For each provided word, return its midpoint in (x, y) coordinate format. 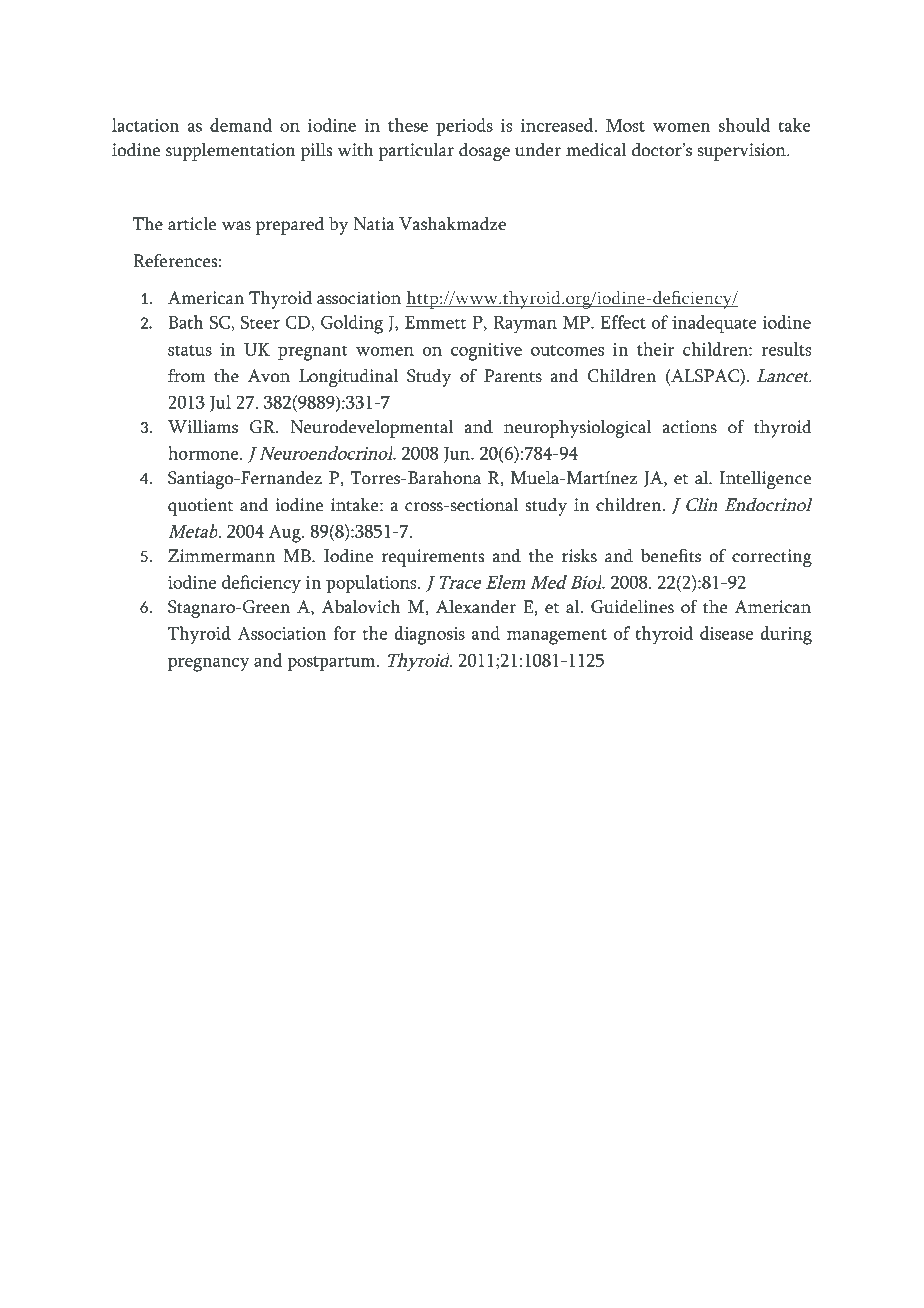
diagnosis (429, 635)
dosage (484, 152)
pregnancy (209, 665)
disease (726, 633)
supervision (743, 152)
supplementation (231, 152)
